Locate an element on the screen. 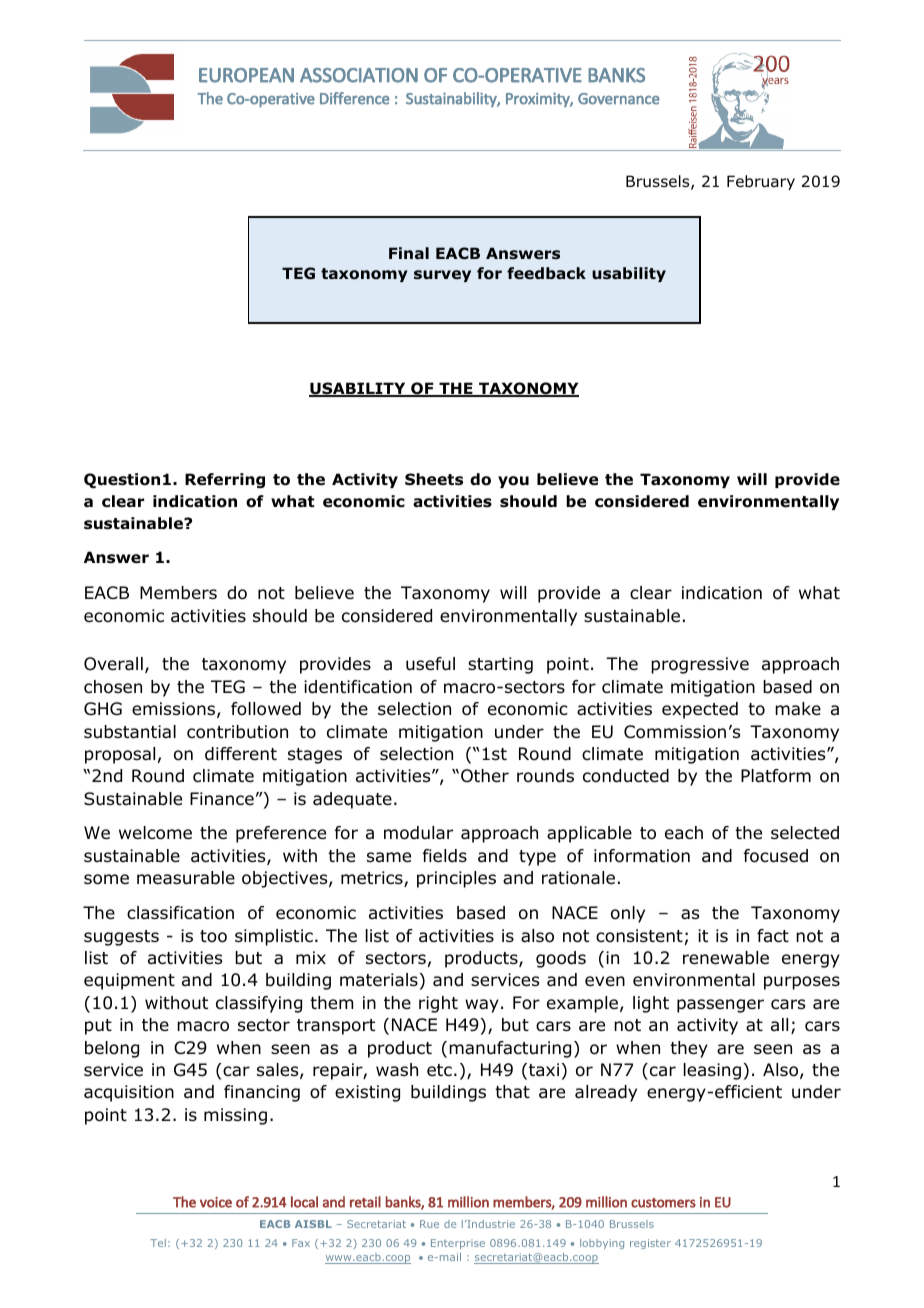  voice is located at coordinates (216, 1202).
